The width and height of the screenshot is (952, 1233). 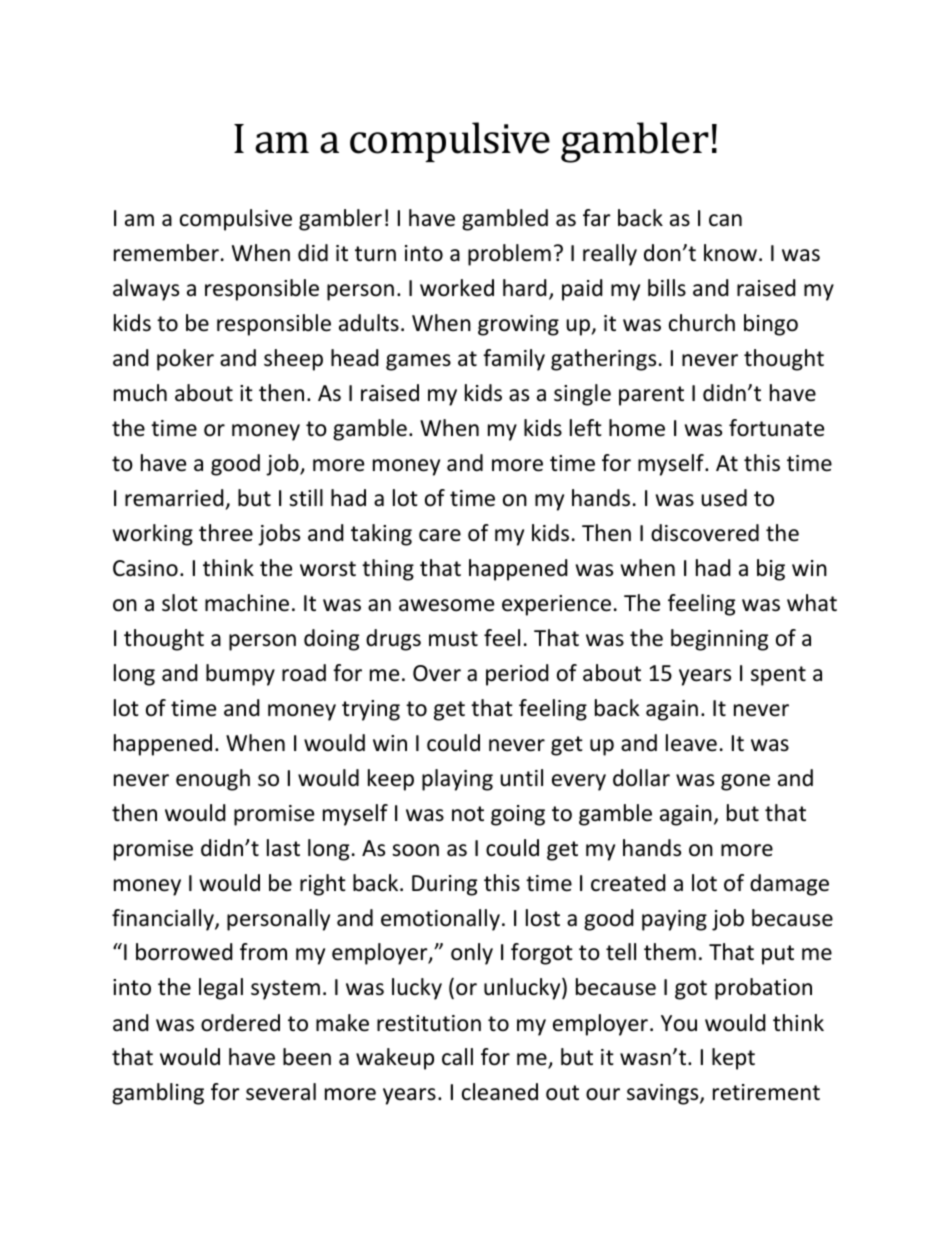 I want to click on remember, so click(x=166, y=253).
